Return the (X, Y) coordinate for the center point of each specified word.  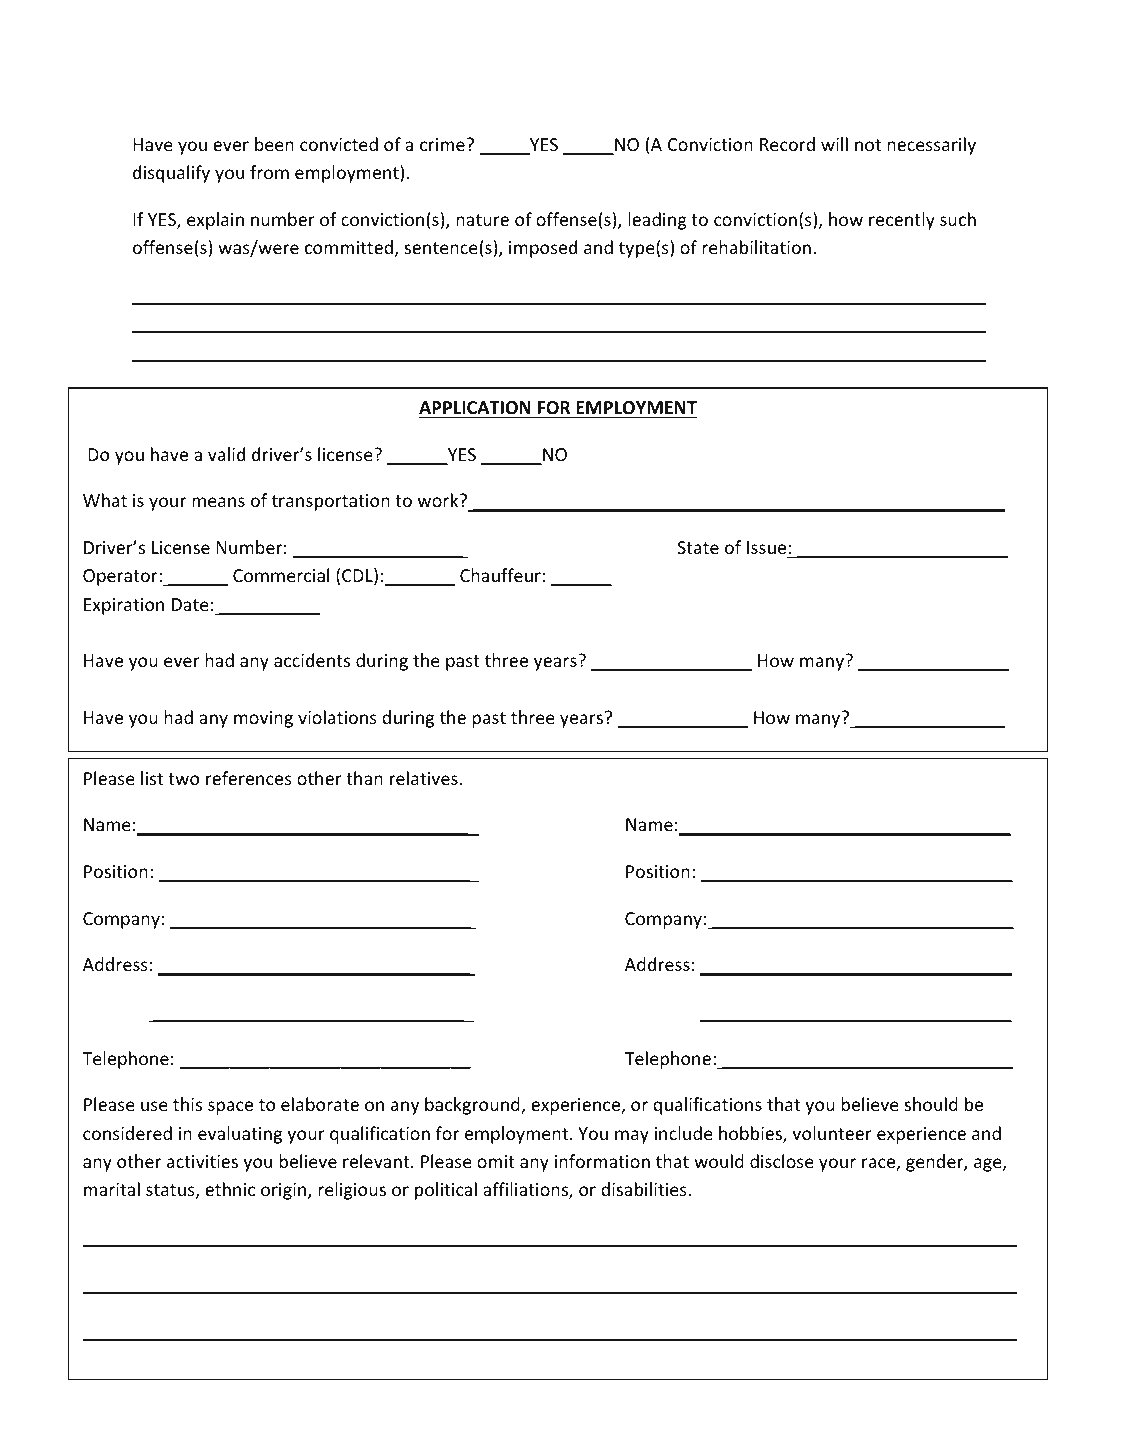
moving (263, 719)
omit (496, 1161)
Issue (766, 547)
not (868, 145)
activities (202, 1161)
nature (482, 220)
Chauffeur (500, 575)
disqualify (171, 174)
